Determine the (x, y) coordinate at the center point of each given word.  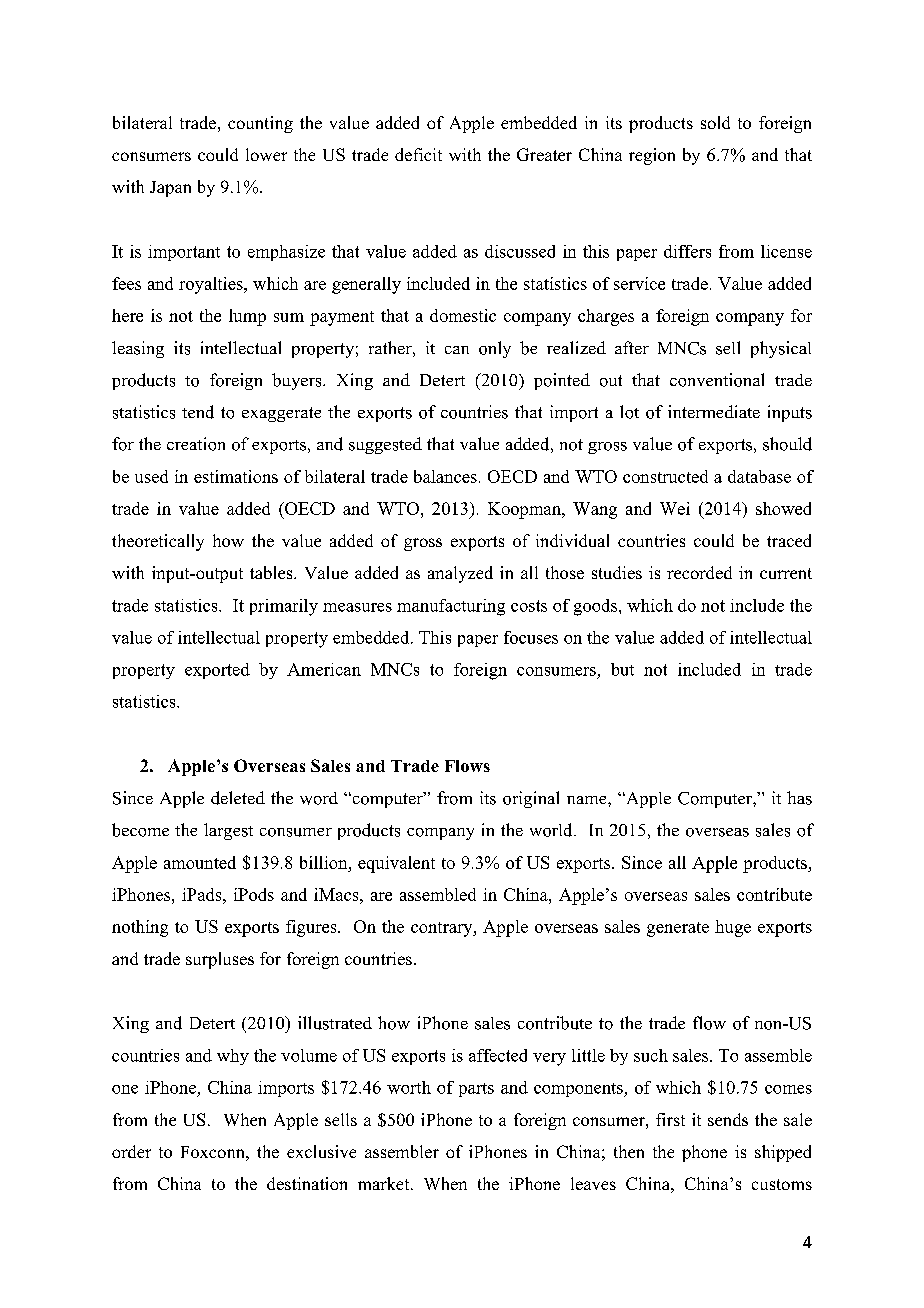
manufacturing (451, 607)
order (131, 1151)
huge (733, 928)
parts (476, 1090)
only (495, 349)
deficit (418, 154)
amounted (200, 862)
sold (715, 122)
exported (217, 671)
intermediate (714, 411)
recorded (699, 572)
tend (198, 412)
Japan (170, 189)
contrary (443, 929)
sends (728, 1119)
